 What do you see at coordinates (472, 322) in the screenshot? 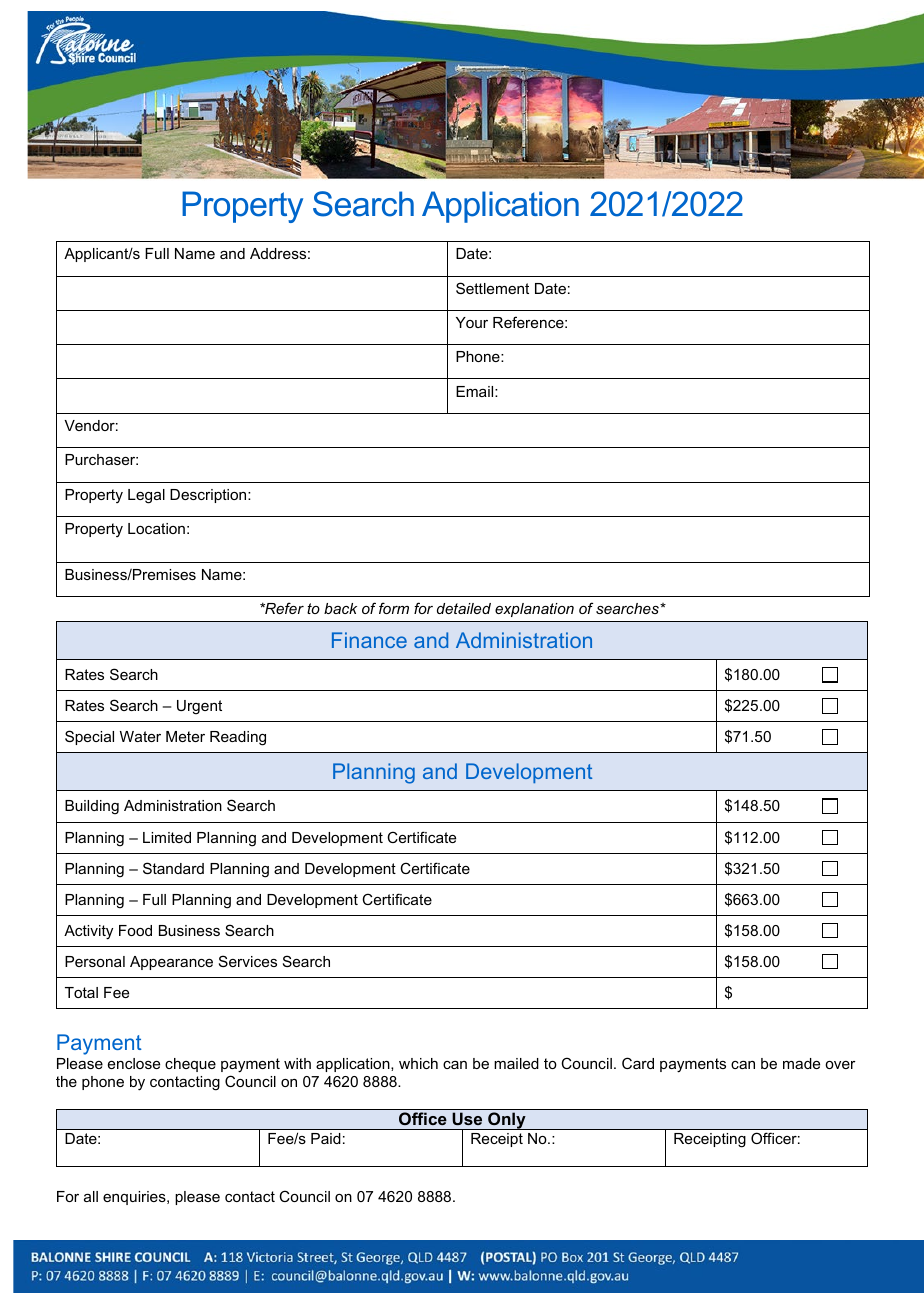
I see `Your` at bounding box center [472, 322].
